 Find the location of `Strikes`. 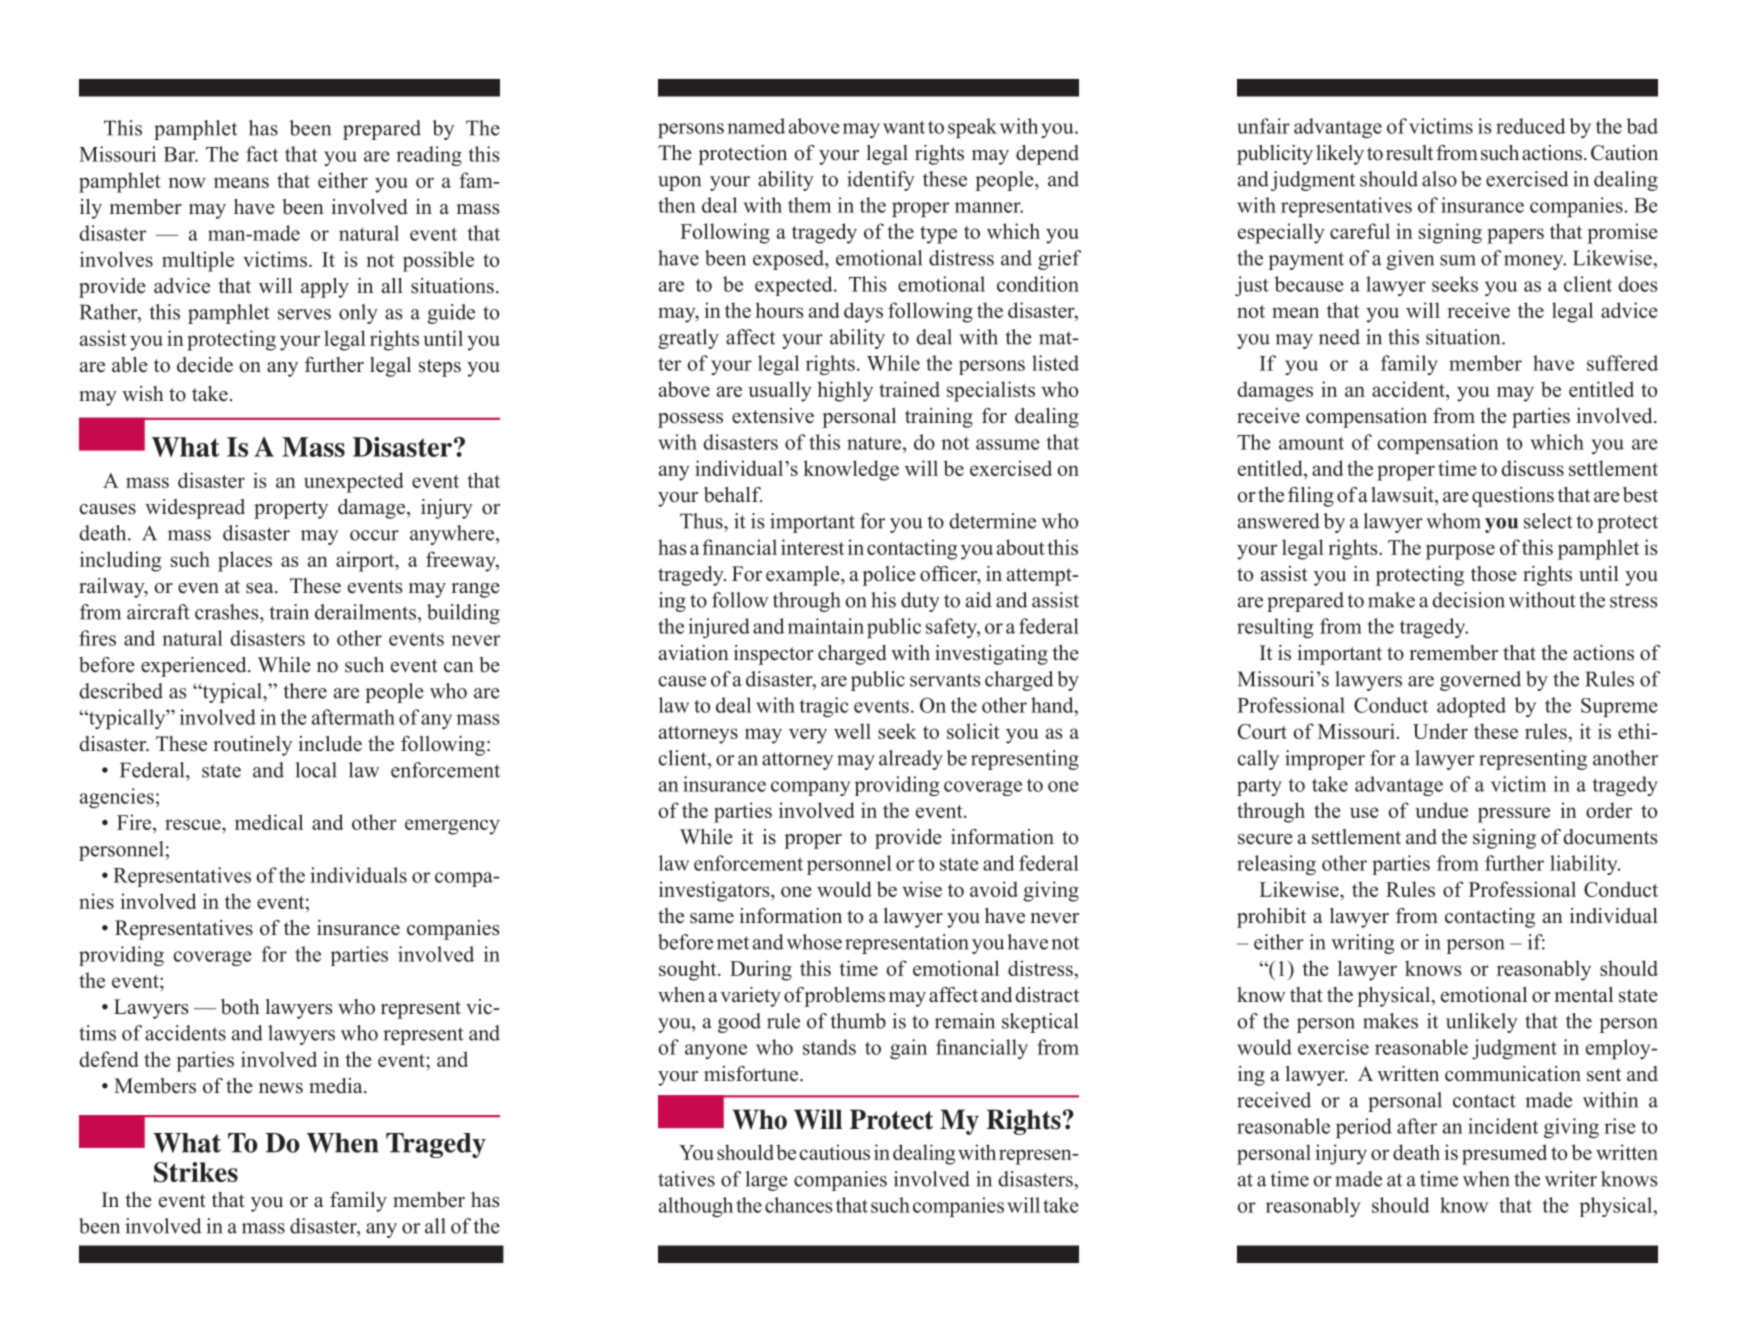

Strikes is located at coordinates (196, 1172).
